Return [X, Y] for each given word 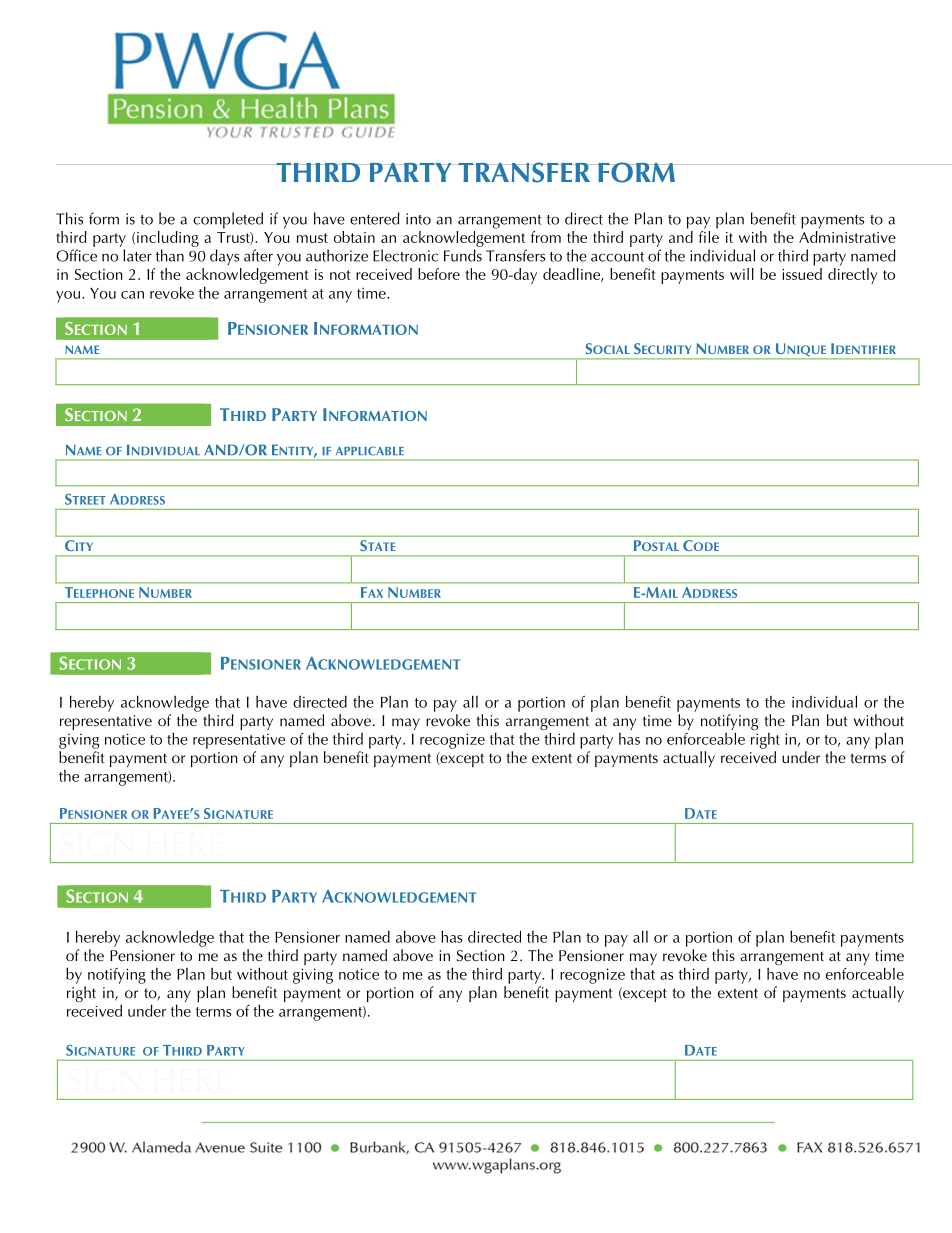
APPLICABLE [370, 451]
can [132, 295]
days [224, 257]
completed [228, 220]
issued [802, 274]
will [742, 274]
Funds [463, 255]
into [418, 219]
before [439, 274]
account [617, 257]
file [709, 237]
